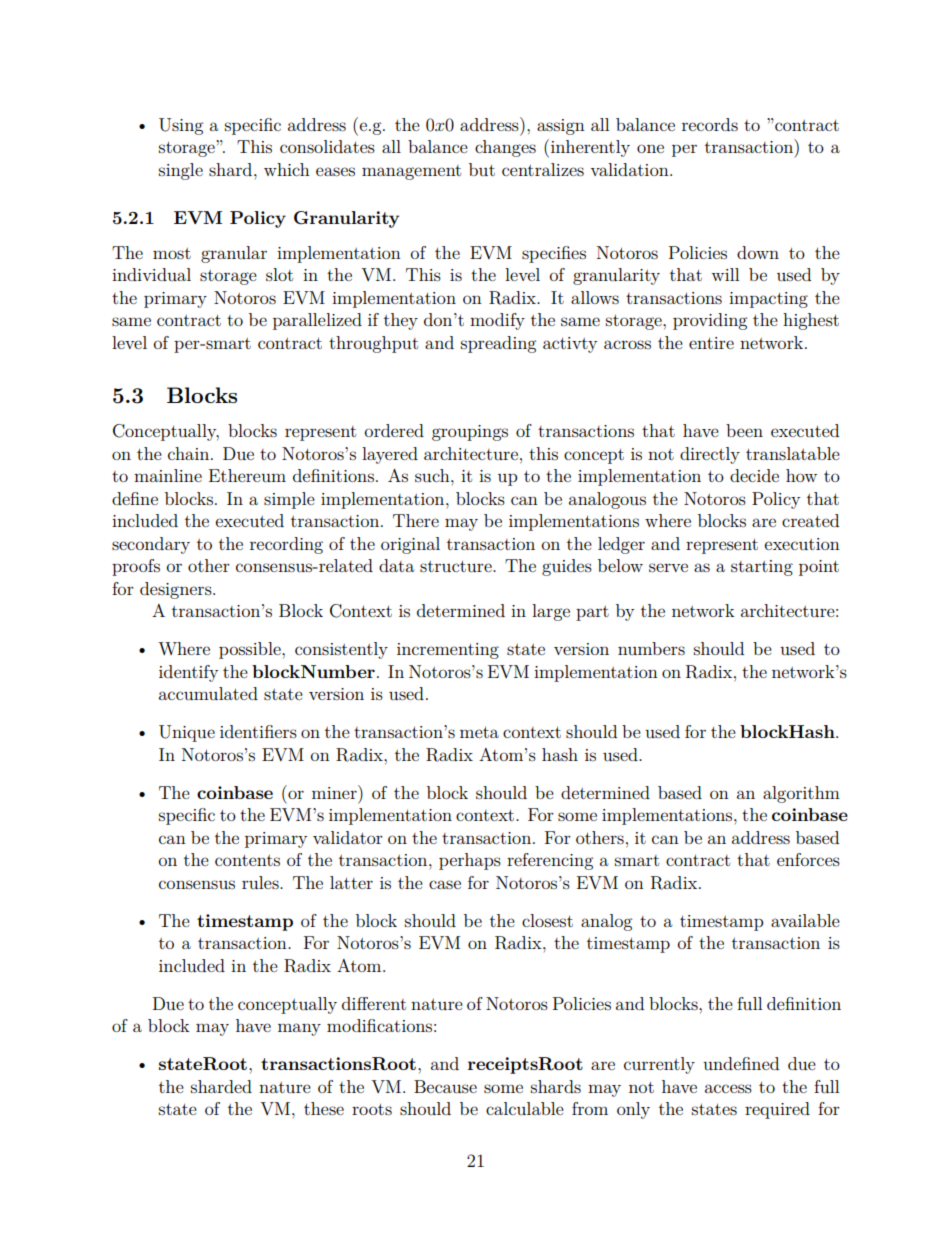  What do you see at coordinates (181, 171) in the screenshot?
I see `single` at bounding box center [181, 171].
